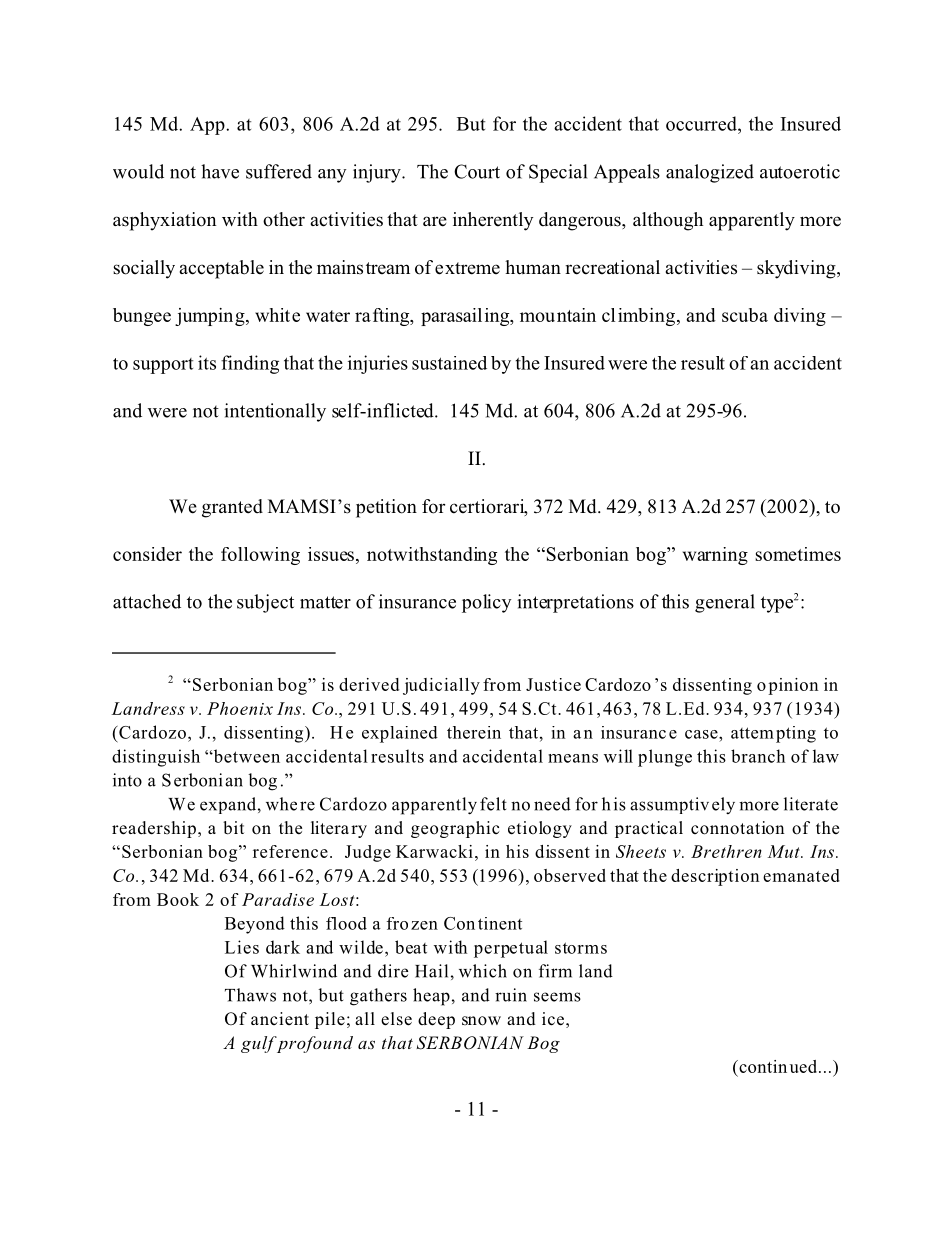  What do you see at coordinates (265, 603) in the screenshot?
I see `subject` at bounding box center [265, 603].
